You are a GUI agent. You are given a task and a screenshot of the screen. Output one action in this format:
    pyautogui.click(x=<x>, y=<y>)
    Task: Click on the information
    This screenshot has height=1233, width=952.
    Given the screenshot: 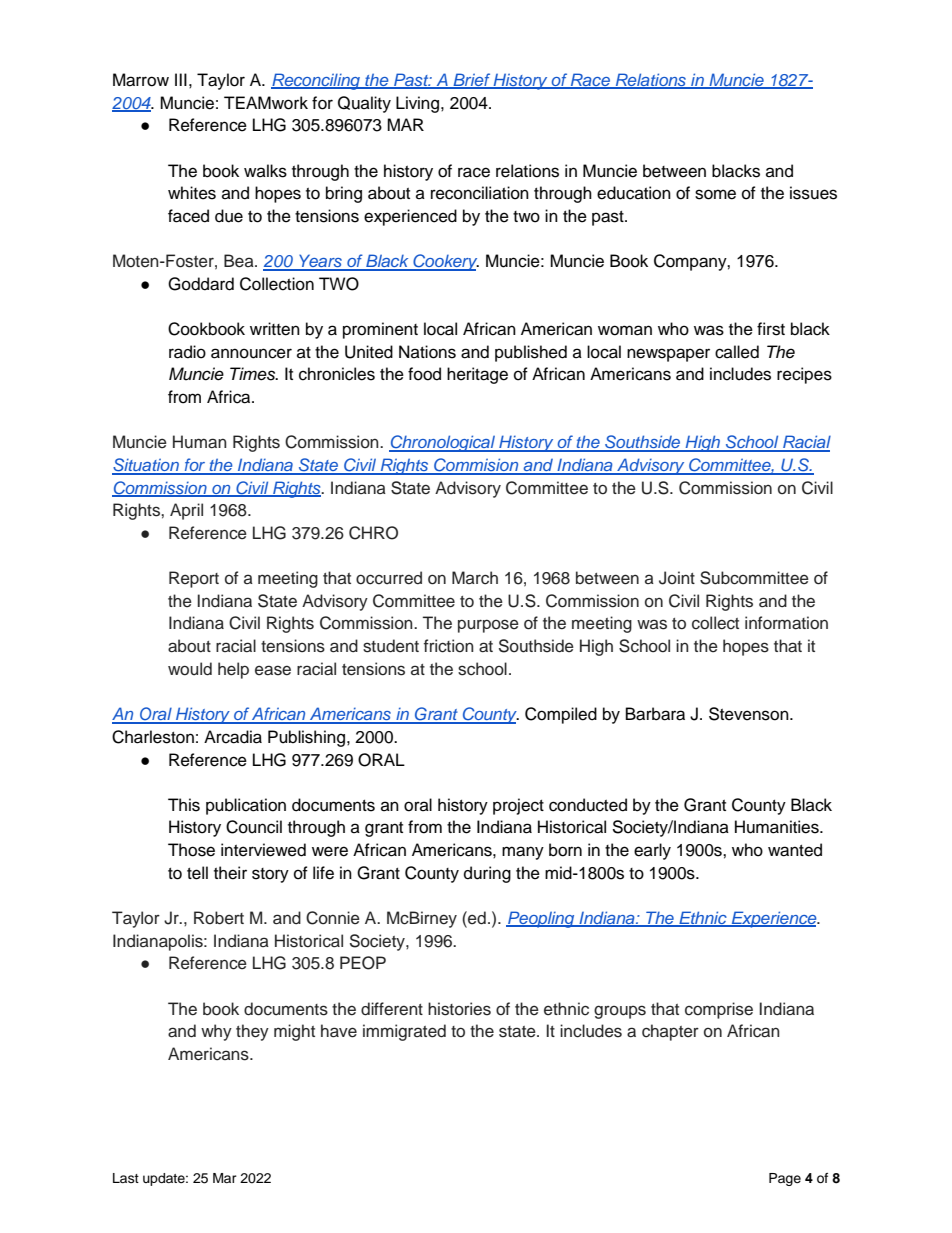 What is the action you would take?
    pyautogui.click(x=786, y=623)
